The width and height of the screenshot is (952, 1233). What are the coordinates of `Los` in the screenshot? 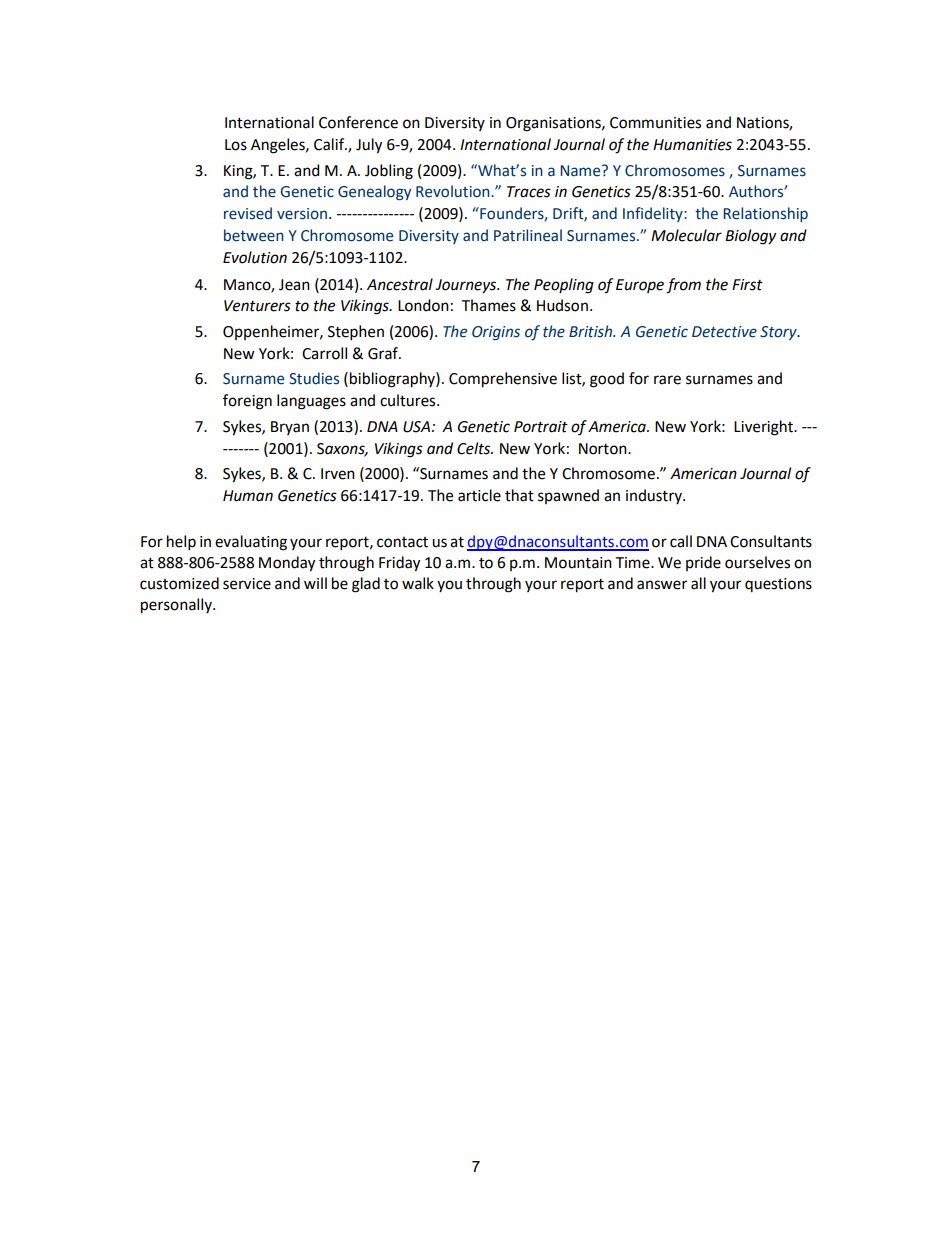 It's located at (236, 145).
